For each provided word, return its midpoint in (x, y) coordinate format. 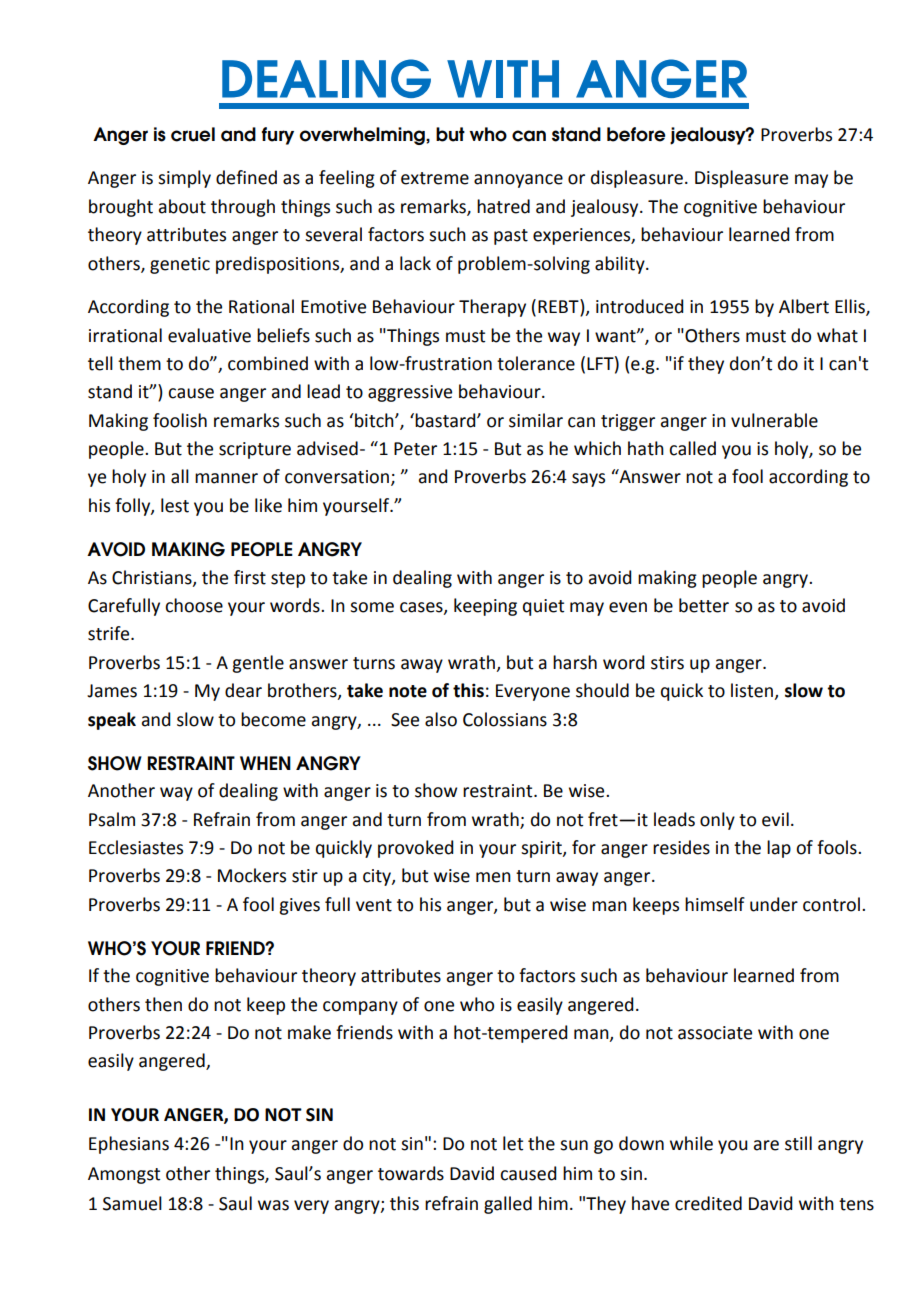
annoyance (518, 181)
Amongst (124, 1175)
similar (536, 420)
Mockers (252, 875)
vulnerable (774, 420)
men (493, 877)
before (636, 134)
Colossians (505, 719)
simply (184, 179)
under (774, 904)
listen (752, 690)
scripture (255, 450)
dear (243, 690)
